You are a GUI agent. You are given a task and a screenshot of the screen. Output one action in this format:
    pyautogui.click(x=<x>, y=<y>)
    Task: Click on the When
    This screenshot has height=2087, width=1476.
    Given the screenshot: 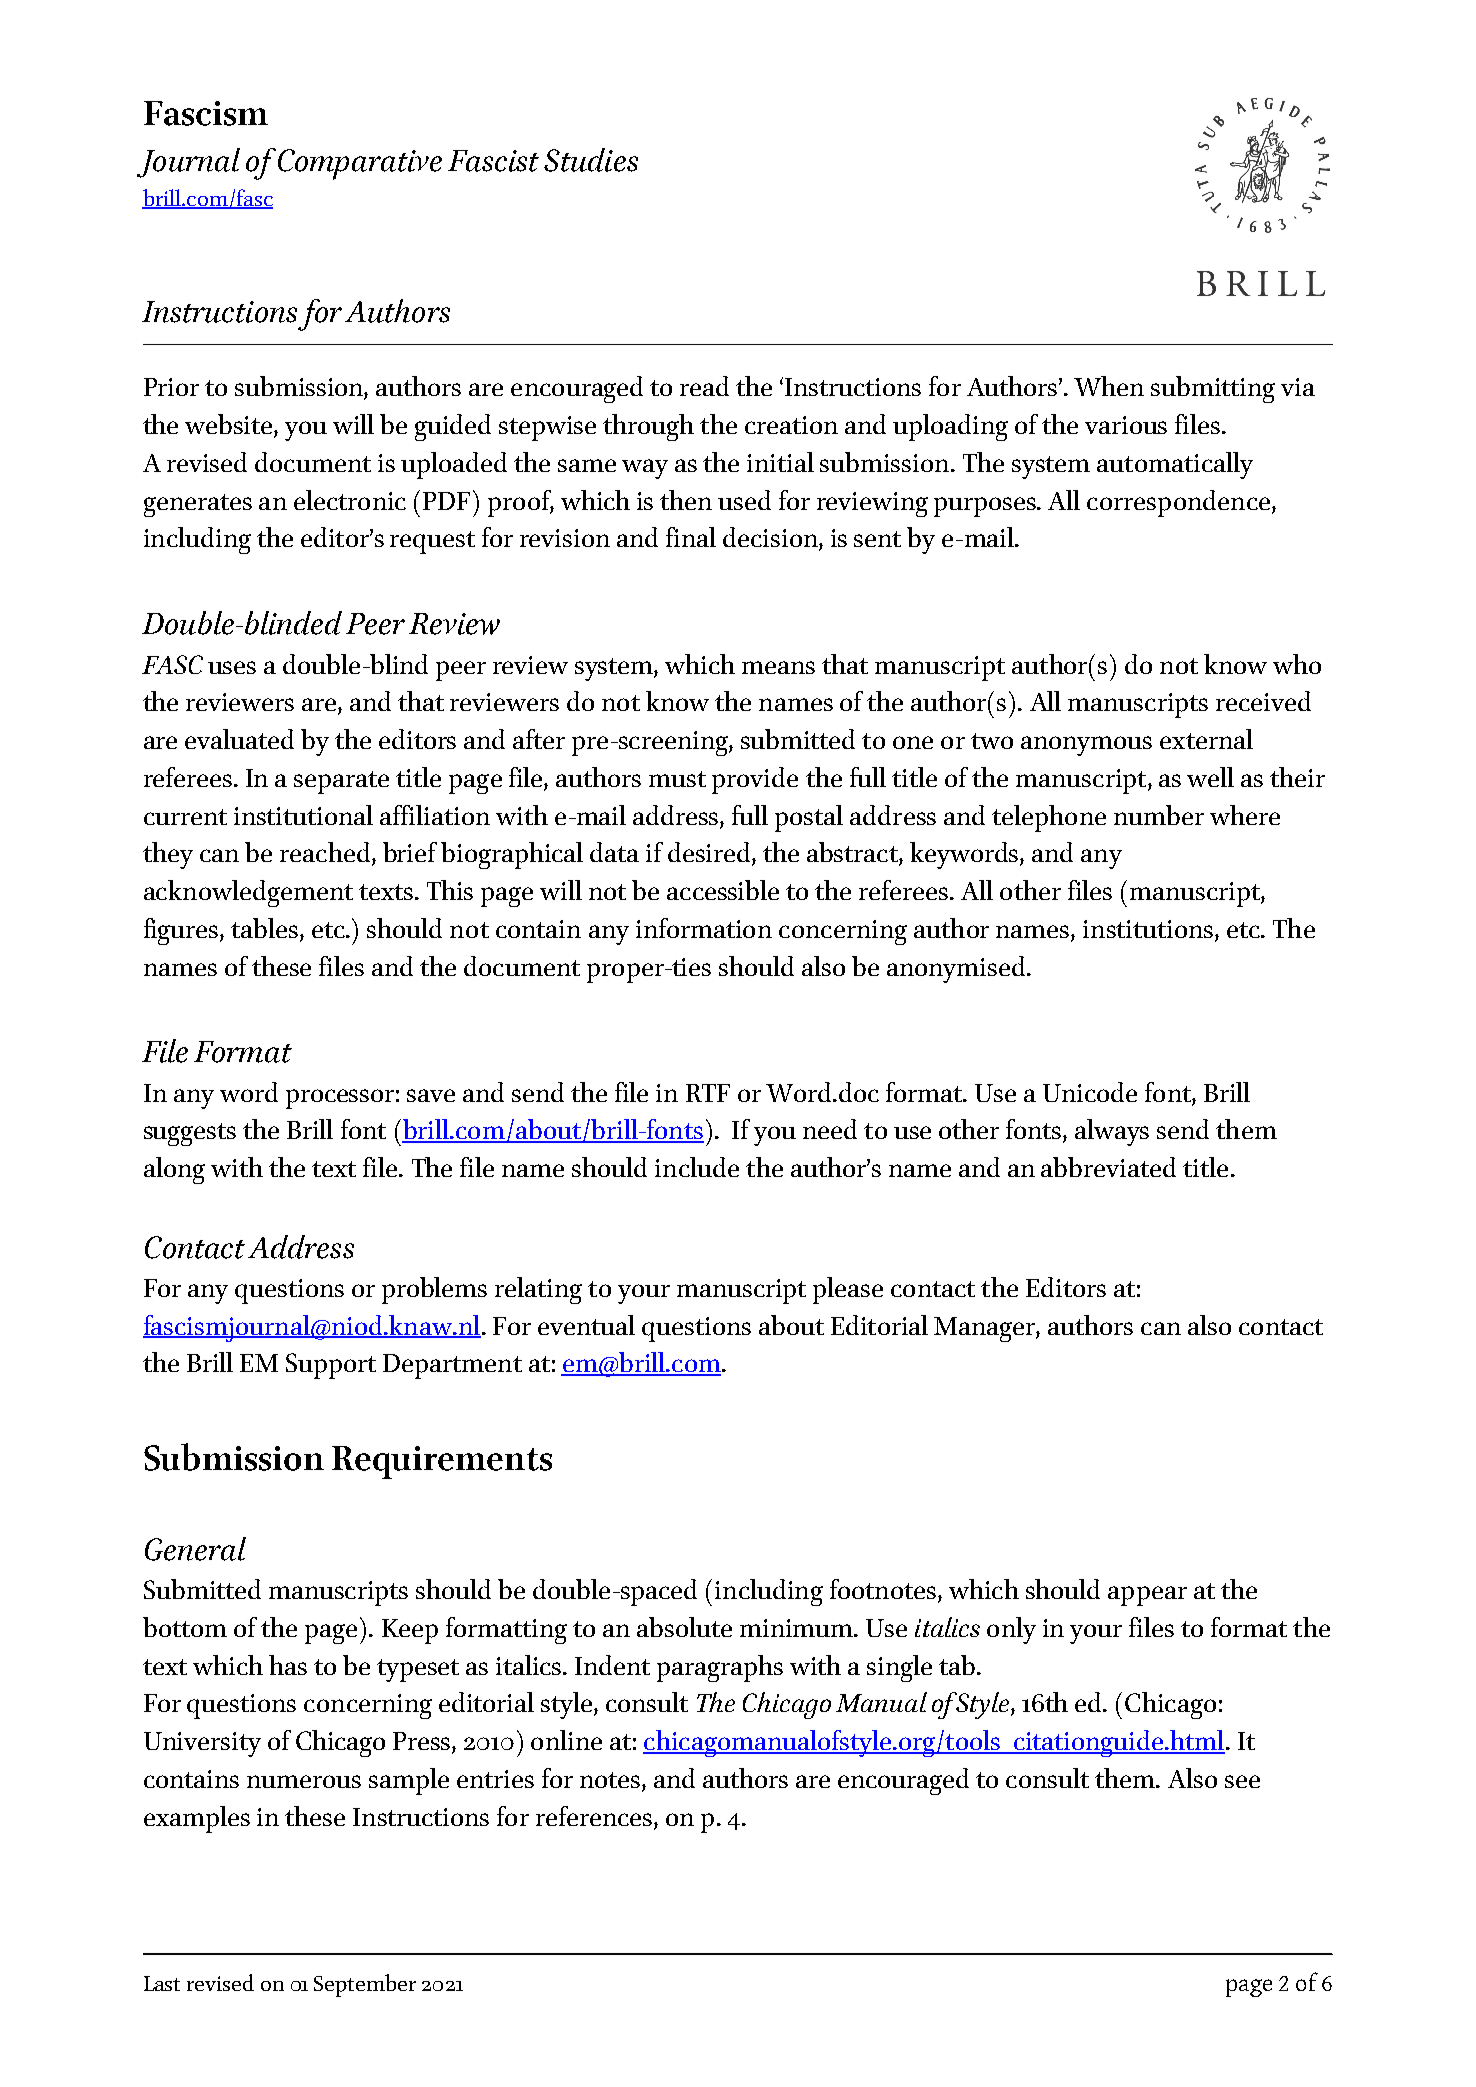 What is the action you would take?
    pyautogui.click(x=1109, y=386)
